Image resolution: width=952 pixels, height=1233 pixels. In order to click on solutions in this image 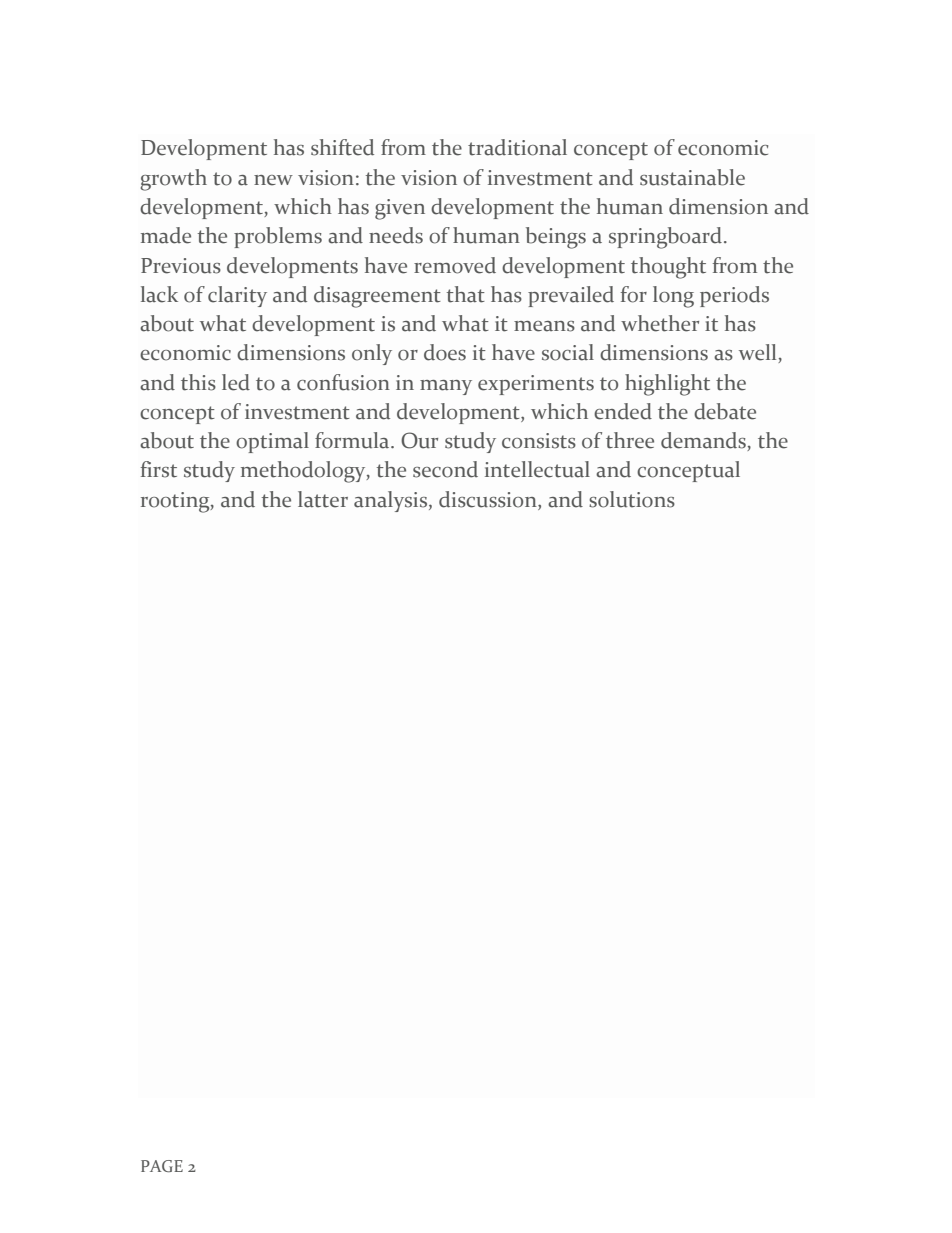, I will do `click(632, 499)`.
